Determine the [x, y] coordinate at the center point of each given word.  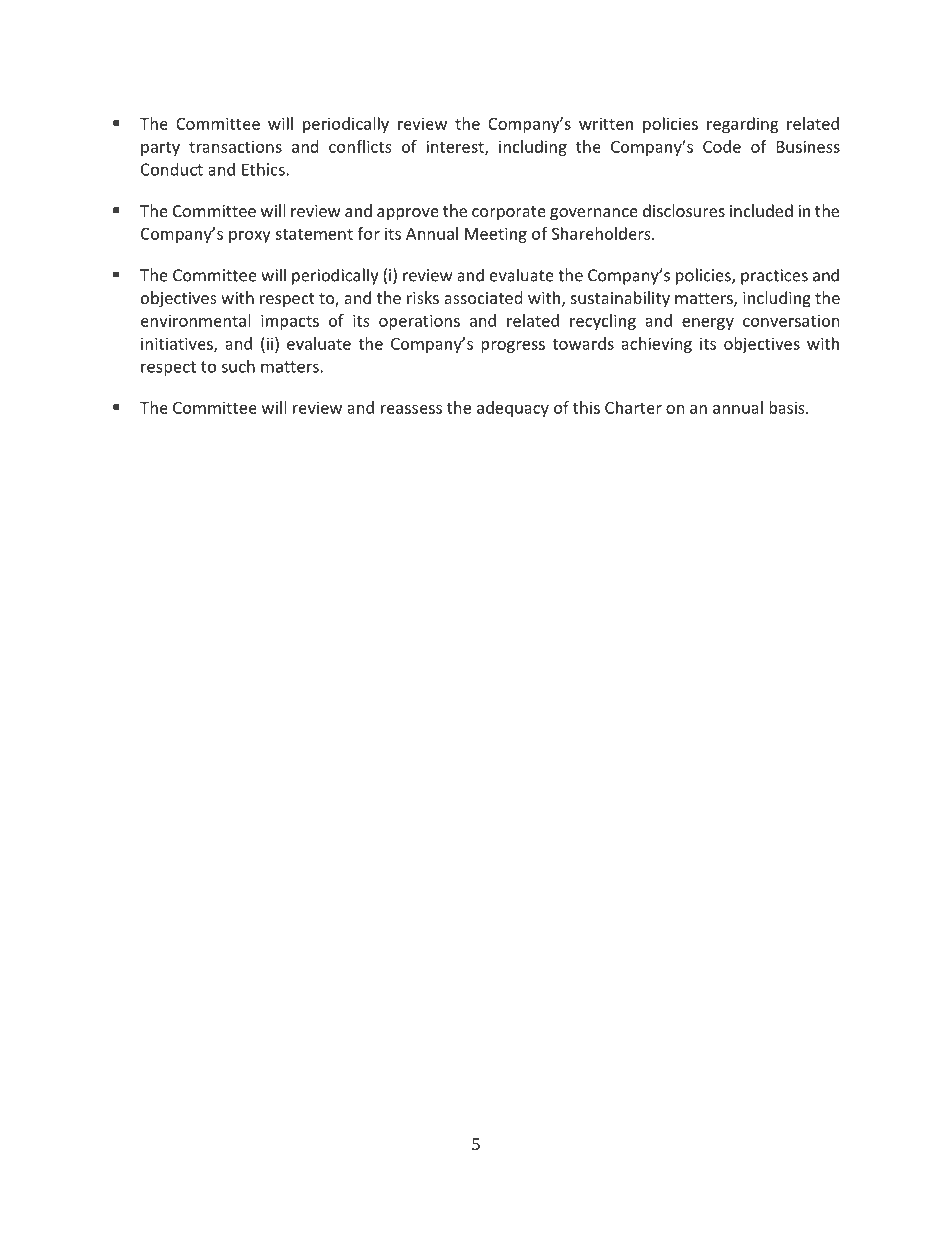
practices [774, 277]
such [238, 366]
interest [456, 147]
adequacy [513, 409]
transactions [235, 146]
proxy [250, 237]
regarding [742, 125]
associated [483, 297]
